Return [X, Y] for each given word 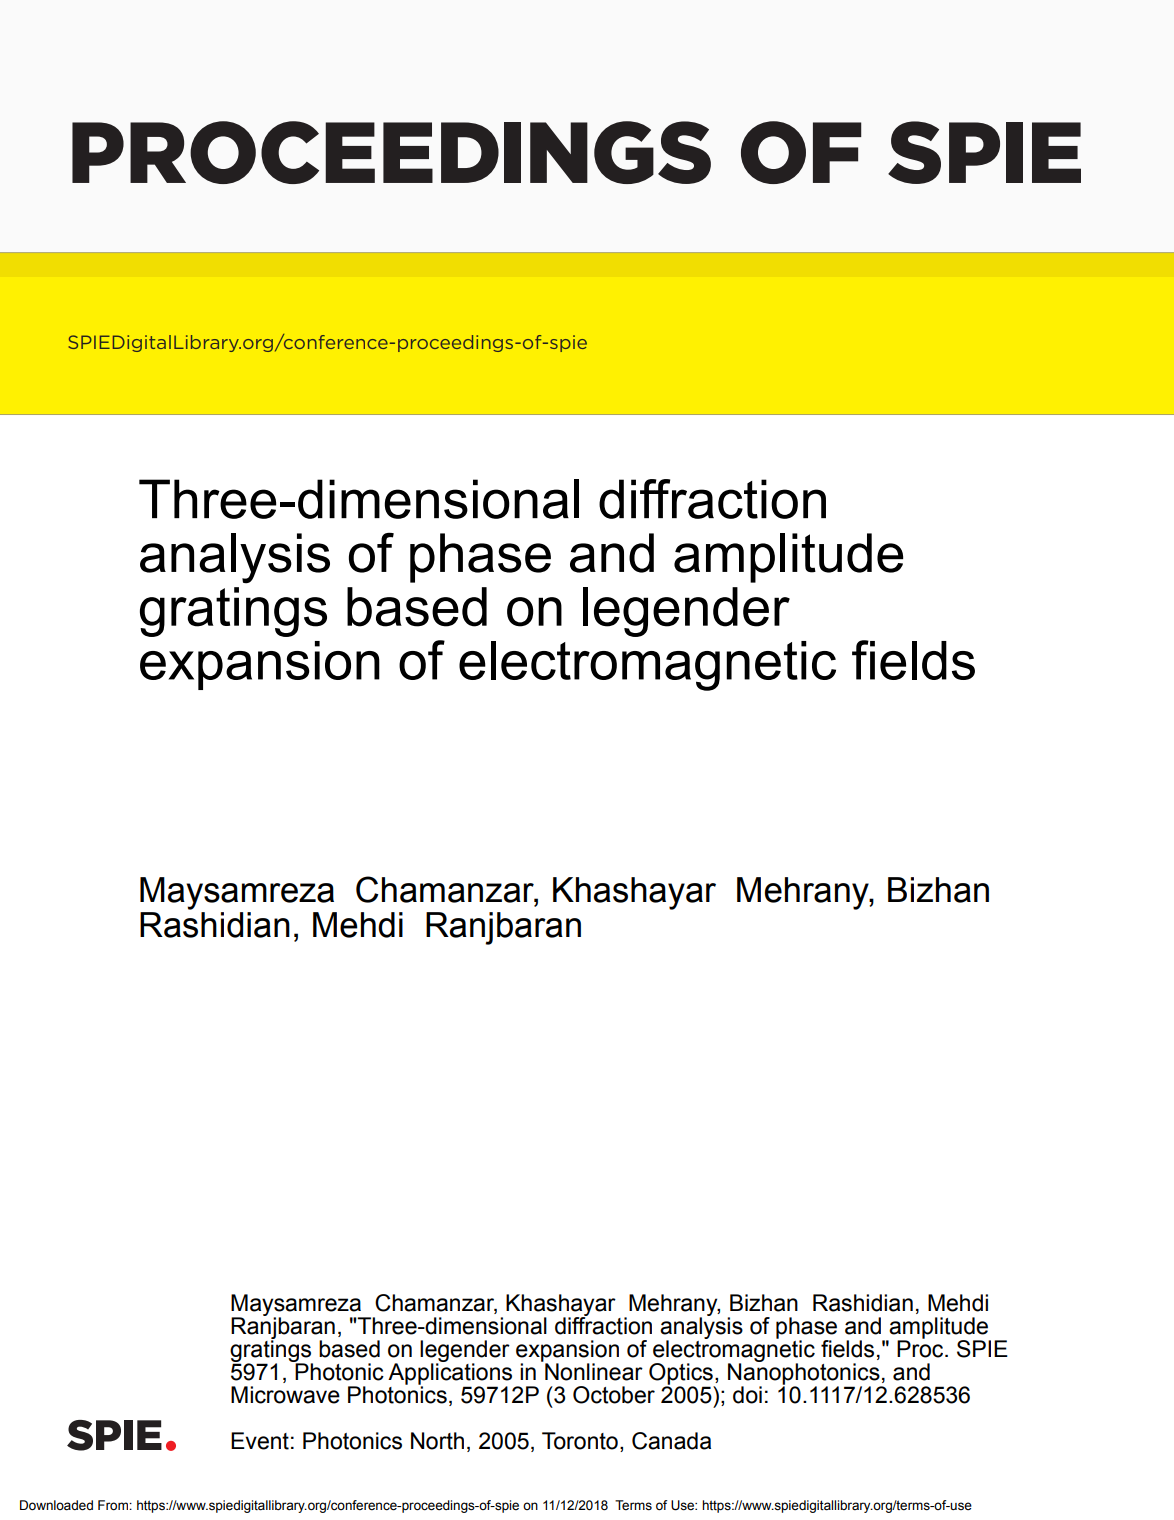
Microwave [285, 1395]
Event [260, 1441]
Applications [450, 1374]
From [114, 1505]
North [437, 1441]
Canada [671, 1441]
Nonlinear [593, 1371]
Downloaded [56, 1505]
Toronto [580, 1441]
